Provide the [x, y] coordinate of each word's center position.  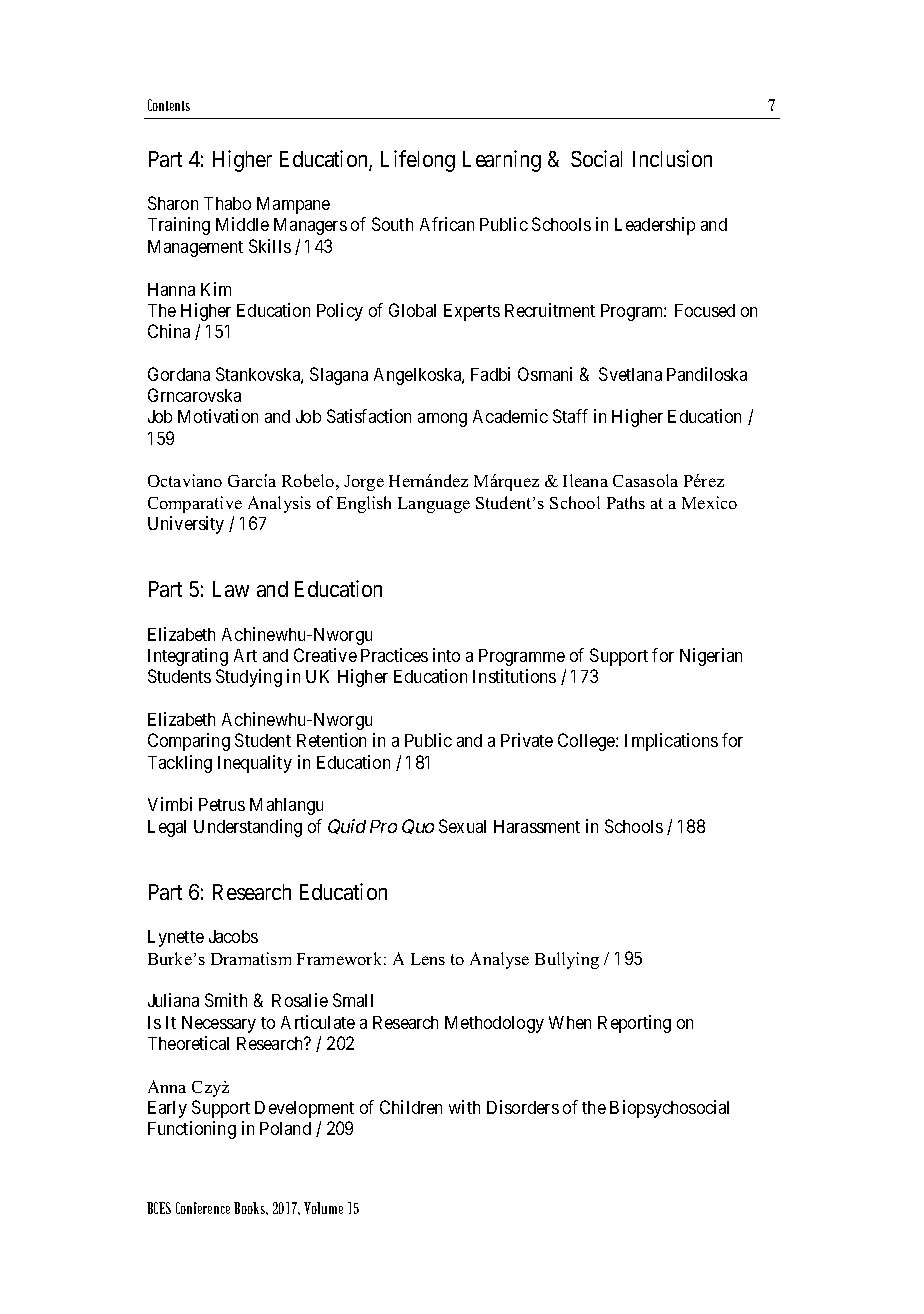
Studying [249, 678]
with [464, 1107]
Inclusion [672, 158]
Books [251, 1208]
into [446, 655]
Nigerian [711, 657]
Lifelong [418, 161]
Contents [169, 105]
